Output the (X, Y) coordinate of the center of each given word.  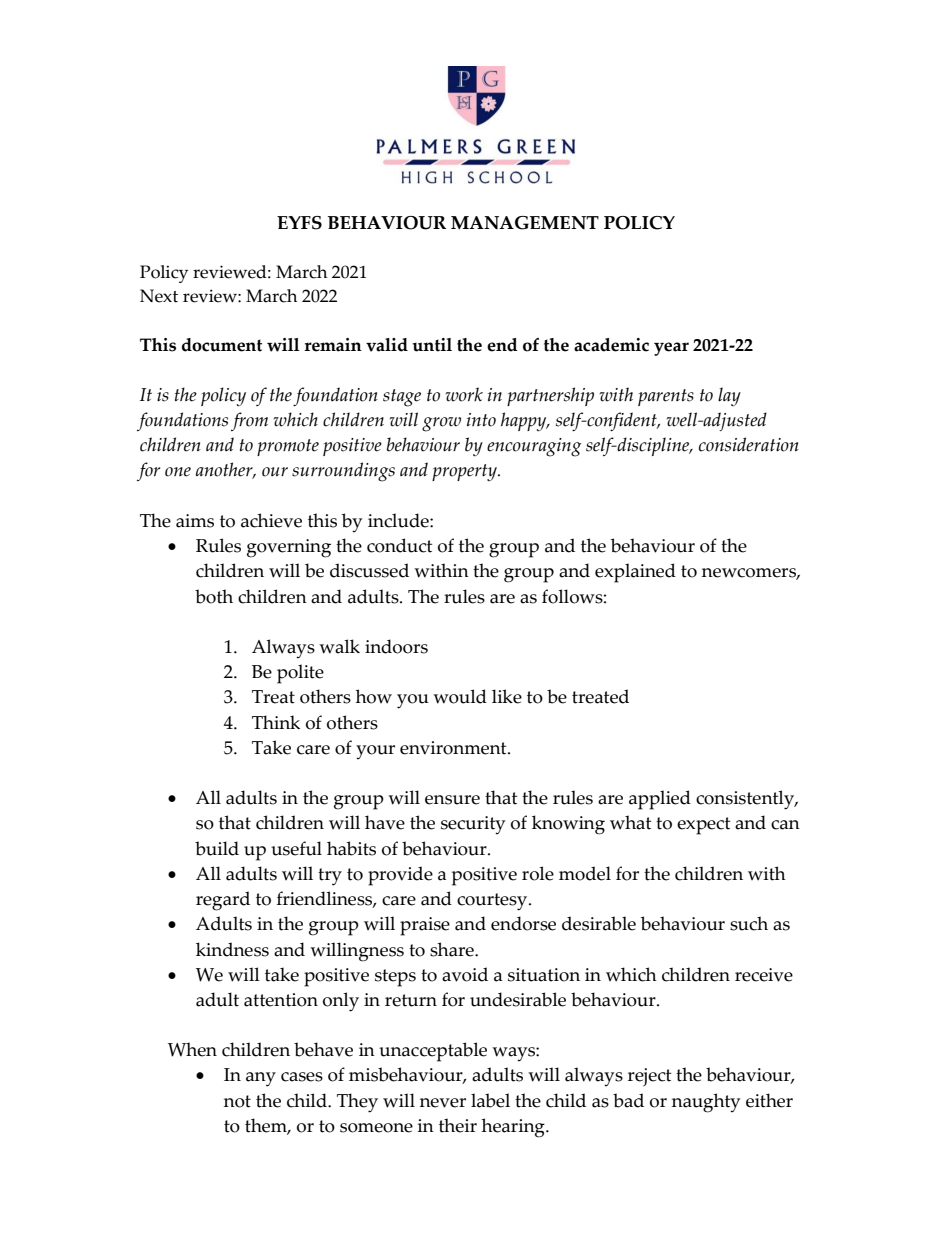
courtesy (493, 902)
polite (300, 674)
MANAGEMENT (525, 223)
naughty (706, 1103)
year (671, 349)
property (465, 473)
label (490, 1100)
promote (288, 447)
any (261, 1079)
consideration (749, 444)
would (460, 696)
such (749, 923)
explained (635, 573)
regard (223, 901)
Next (159, 296)
